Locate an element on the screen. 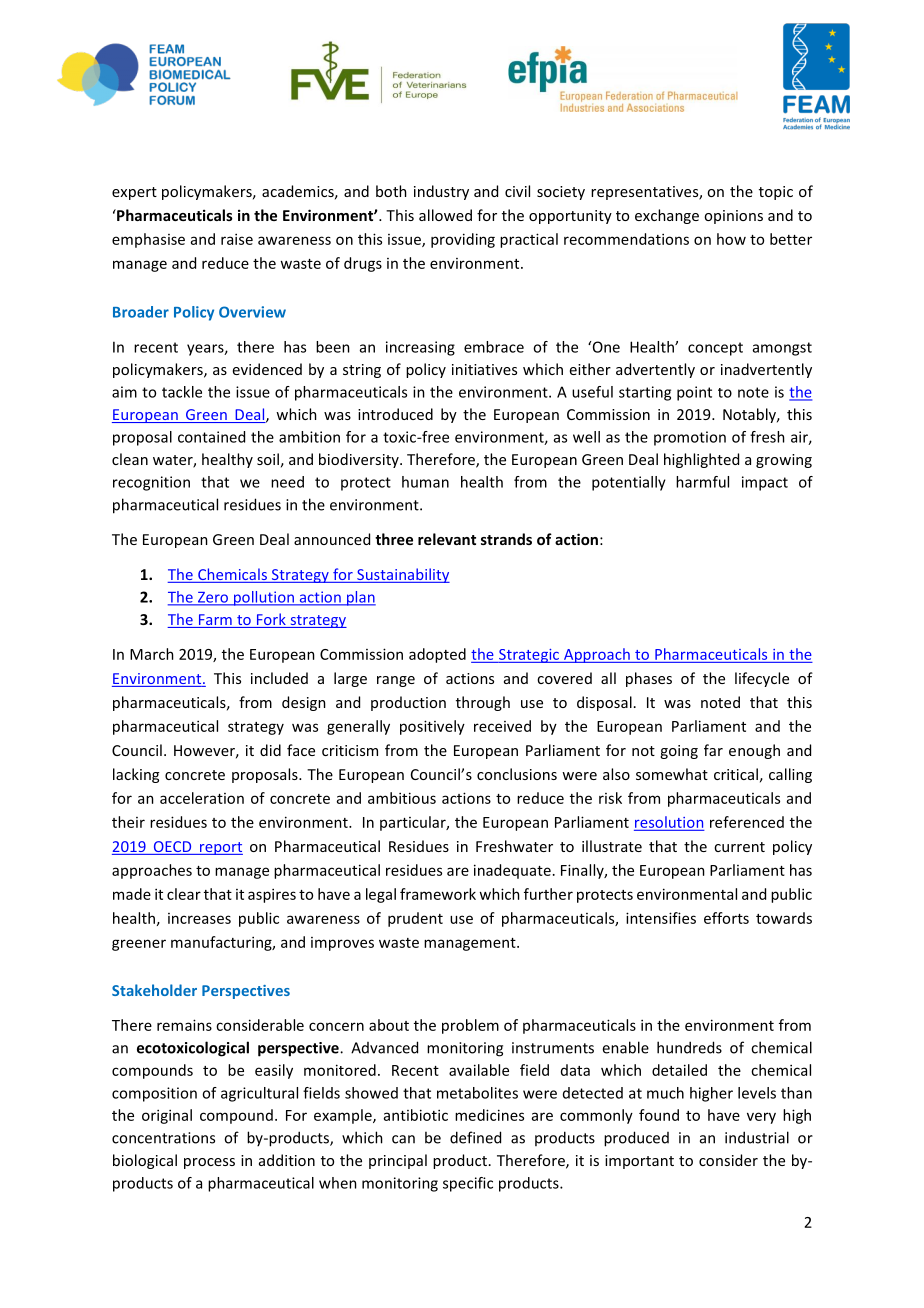 Image resolution: width=924 pixels, height=1308 pixels. allowed is located at coordinates (445, 215).
